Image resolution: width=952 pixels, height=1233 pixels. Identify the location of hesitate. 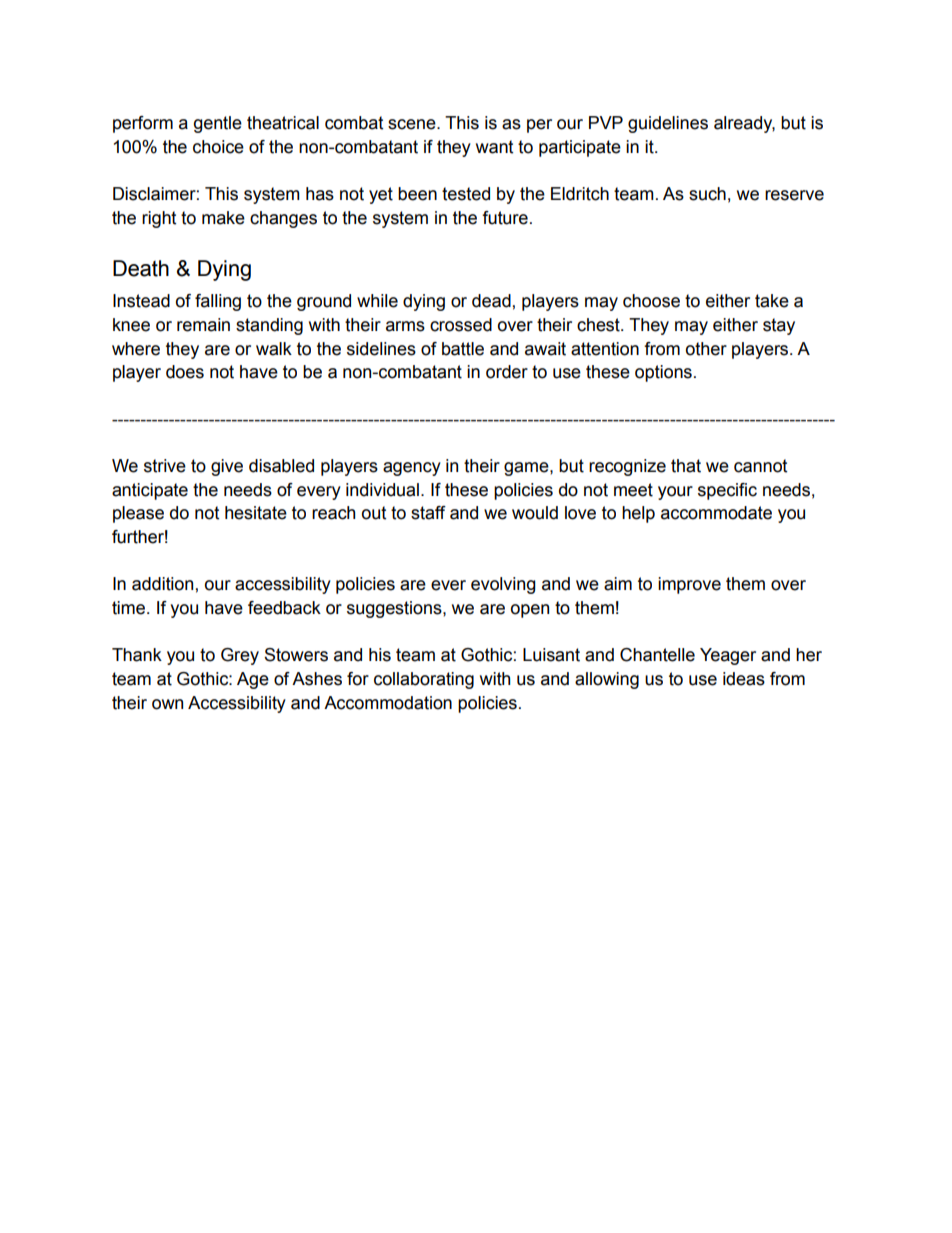
(256, 513).
